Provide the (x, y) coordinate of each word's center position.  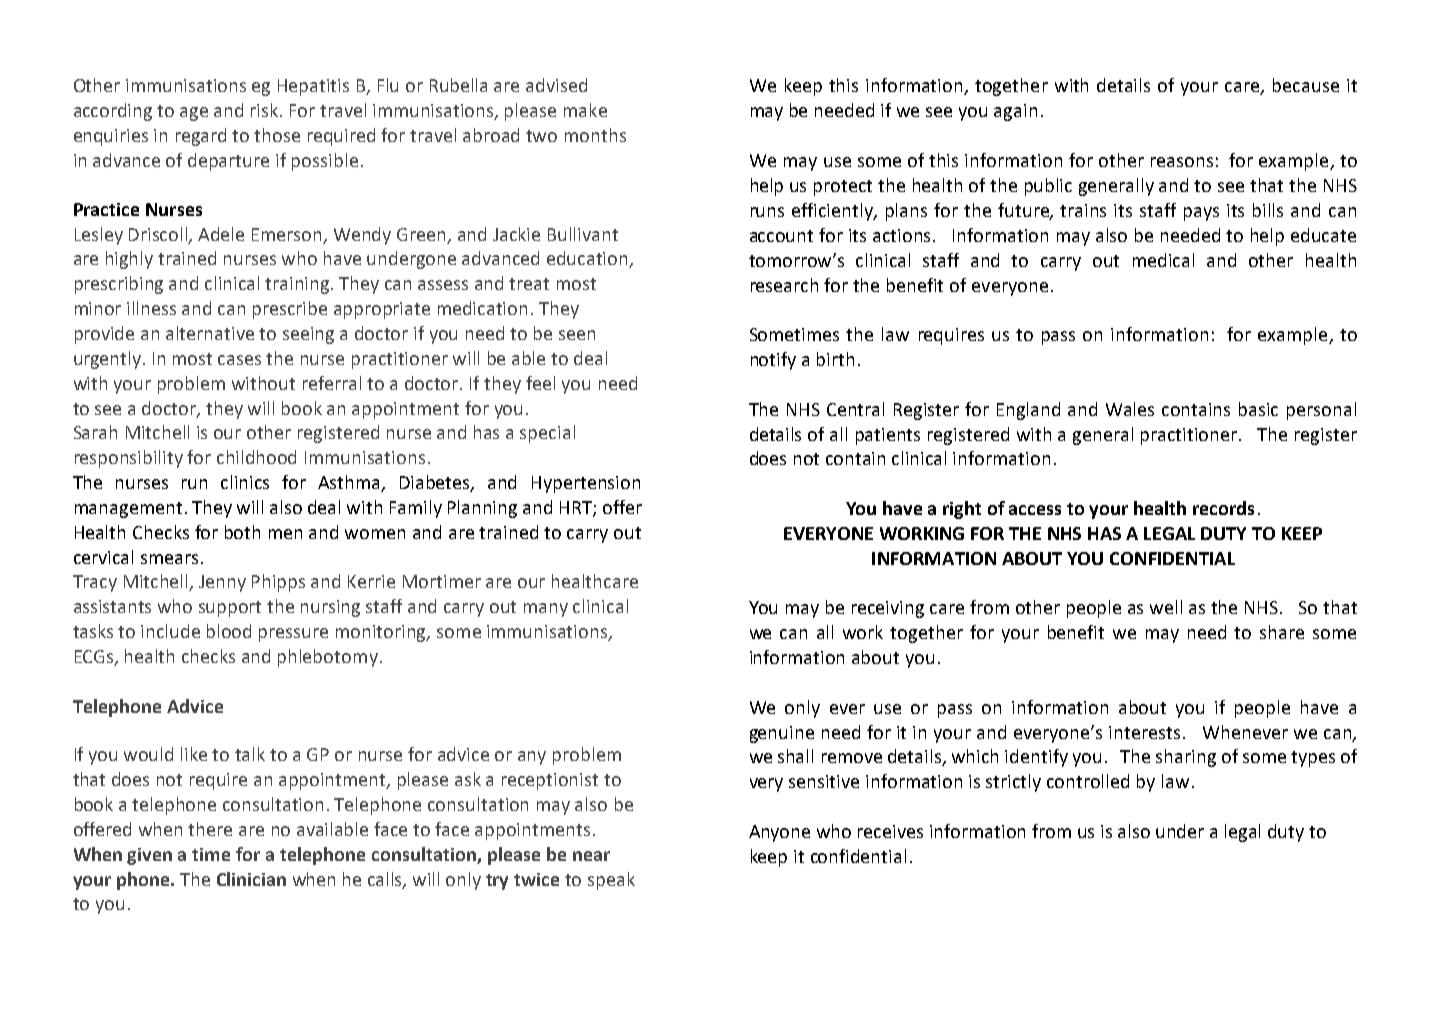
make (585, 110)
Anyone (779, 833)
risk (266, 110)
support (230, 609)
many (546, 610)
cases (239, 360)
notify (773, 361)
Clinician (251, 879)
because (1306, 85)
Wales (1130, 409)
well (1166, 607)
